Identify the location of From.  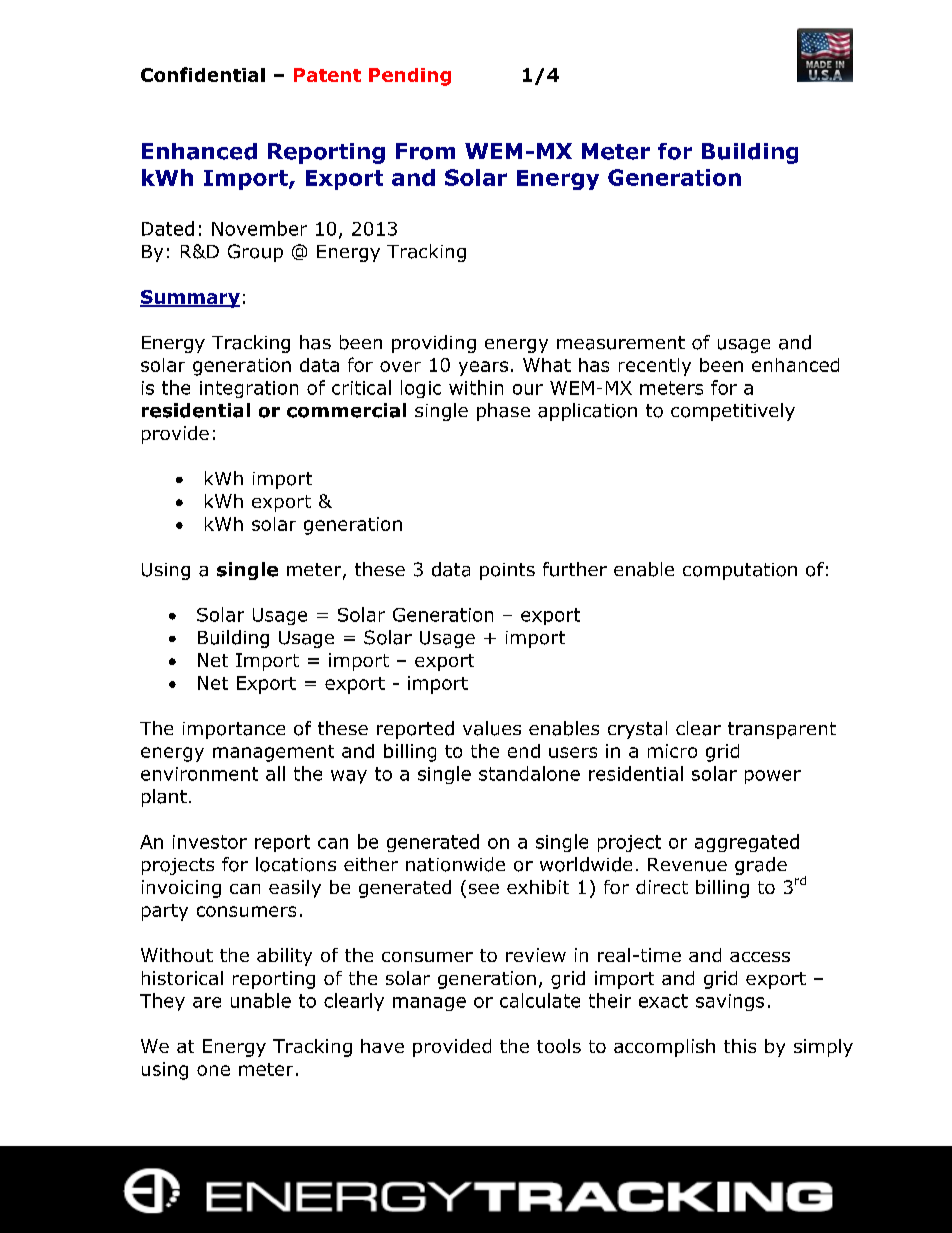
(425, 151).
